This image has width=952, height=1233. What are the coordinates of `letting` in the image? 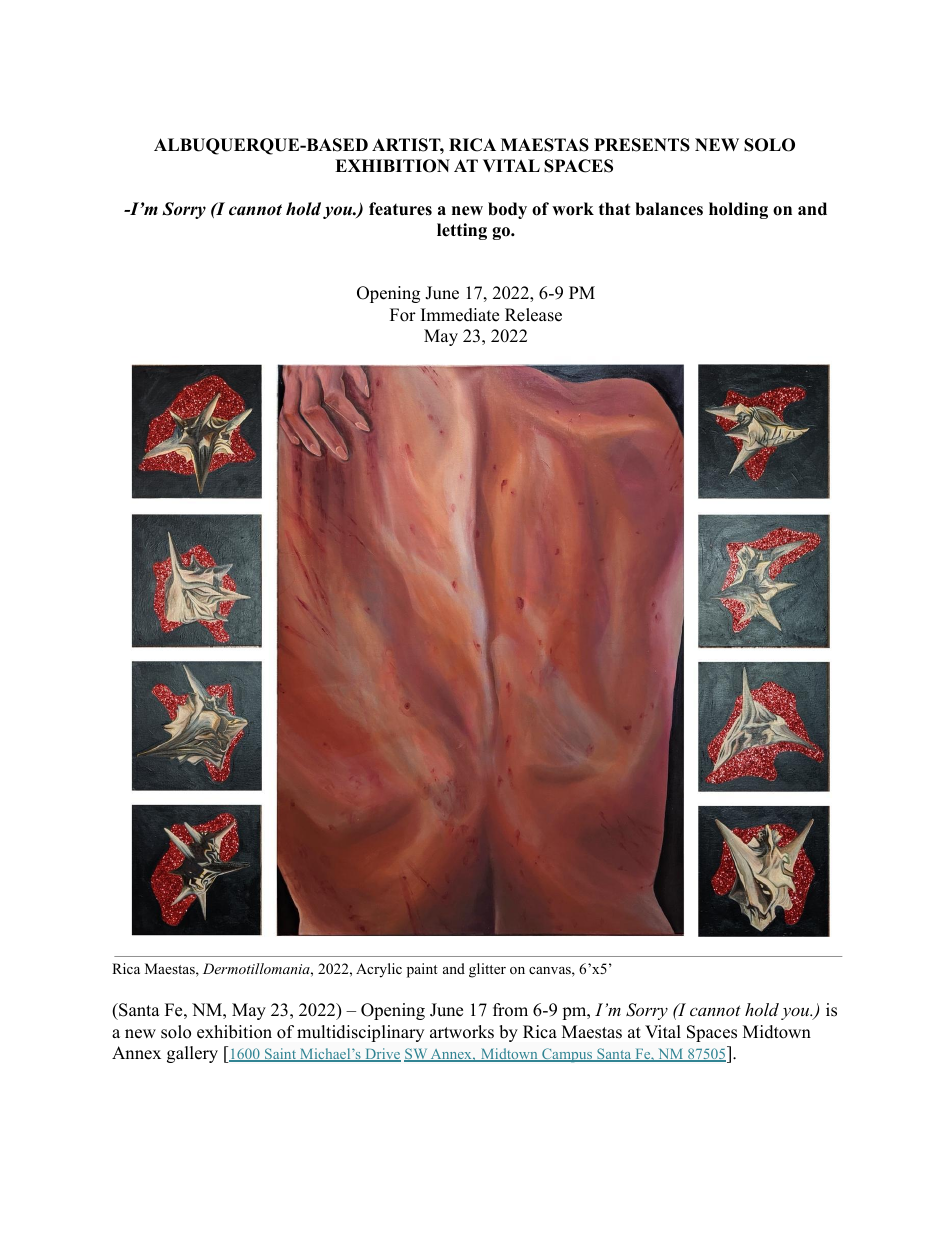 It's located at (462, 231).
